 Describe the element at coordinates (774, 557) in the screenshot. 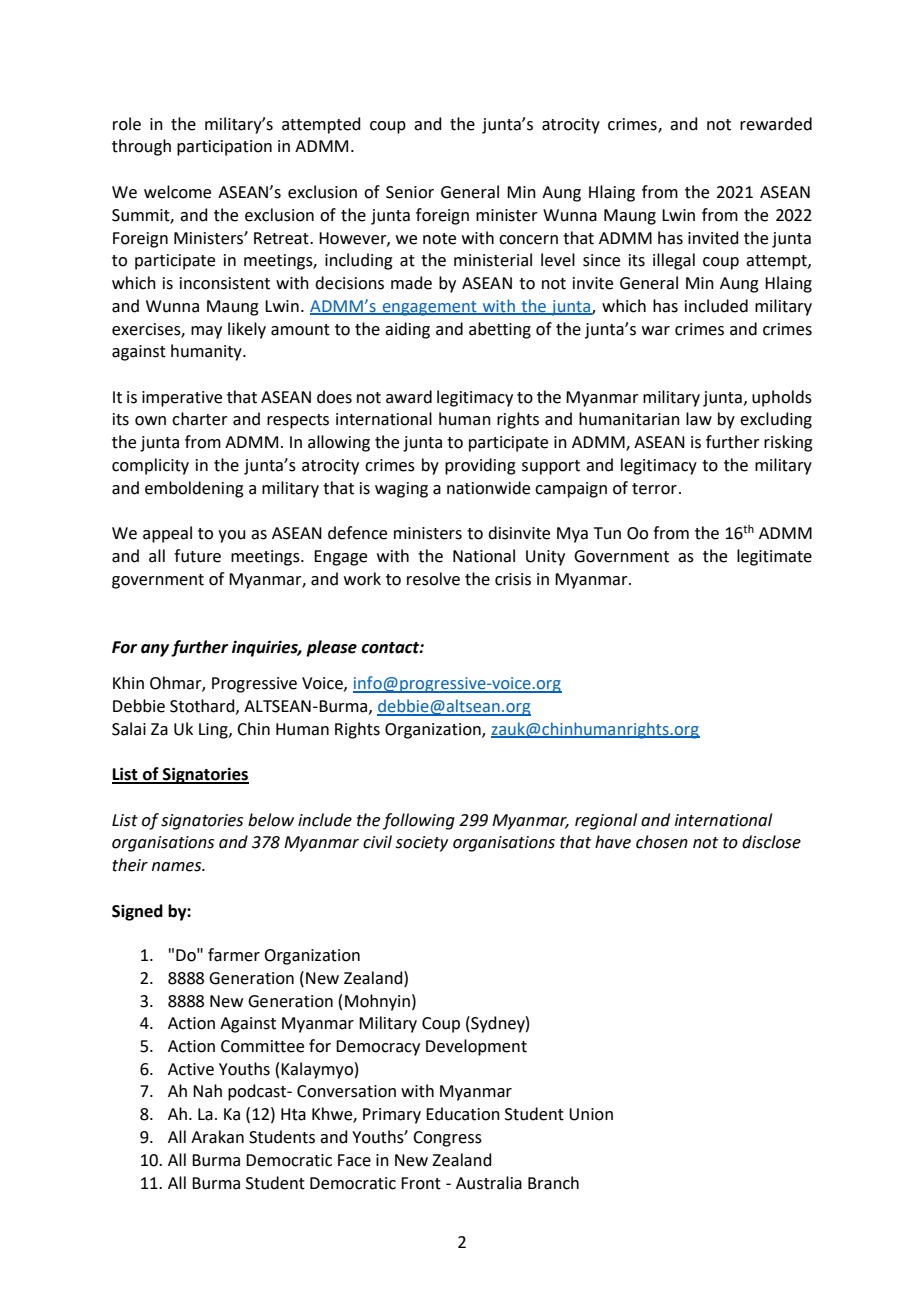

I see `legitimate` at that location.
